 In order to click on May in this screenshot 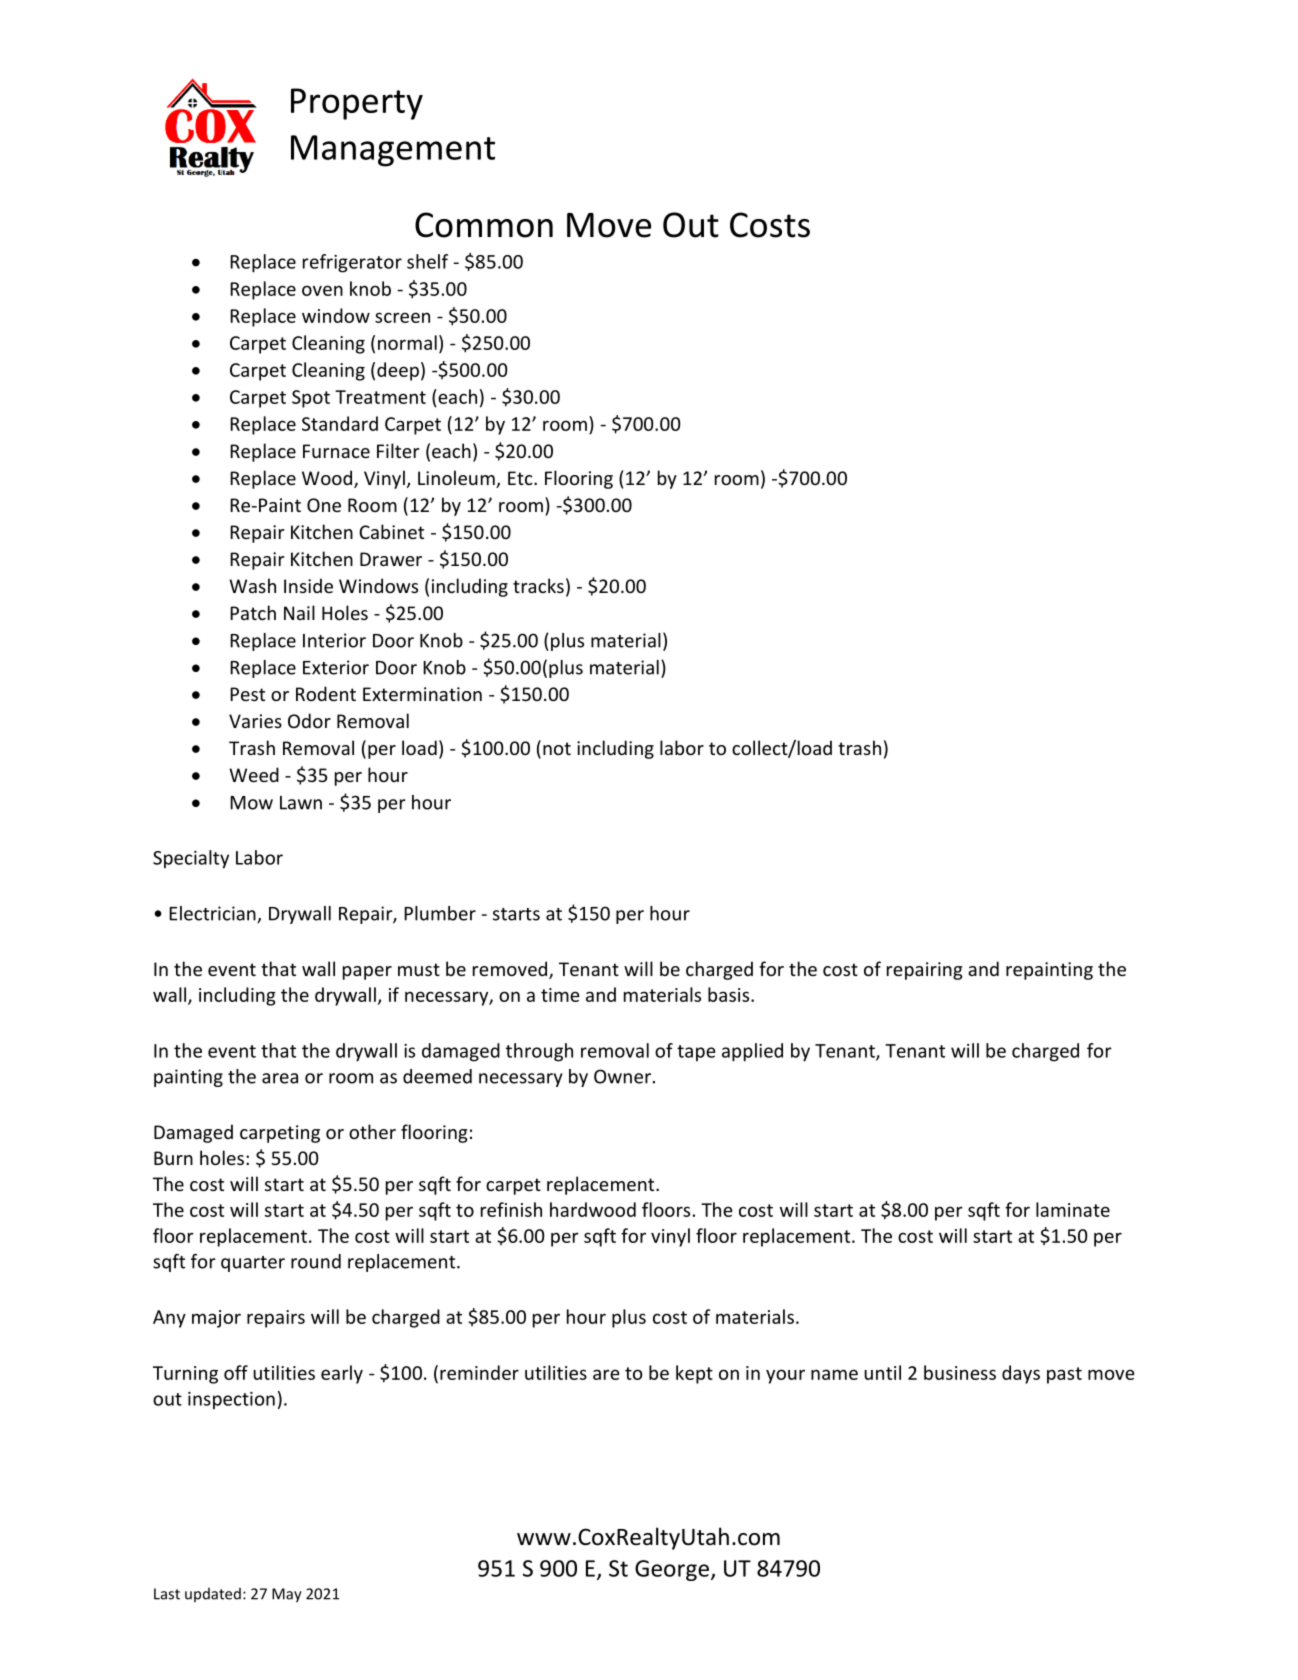, I will do `click(287, 1595)`.
